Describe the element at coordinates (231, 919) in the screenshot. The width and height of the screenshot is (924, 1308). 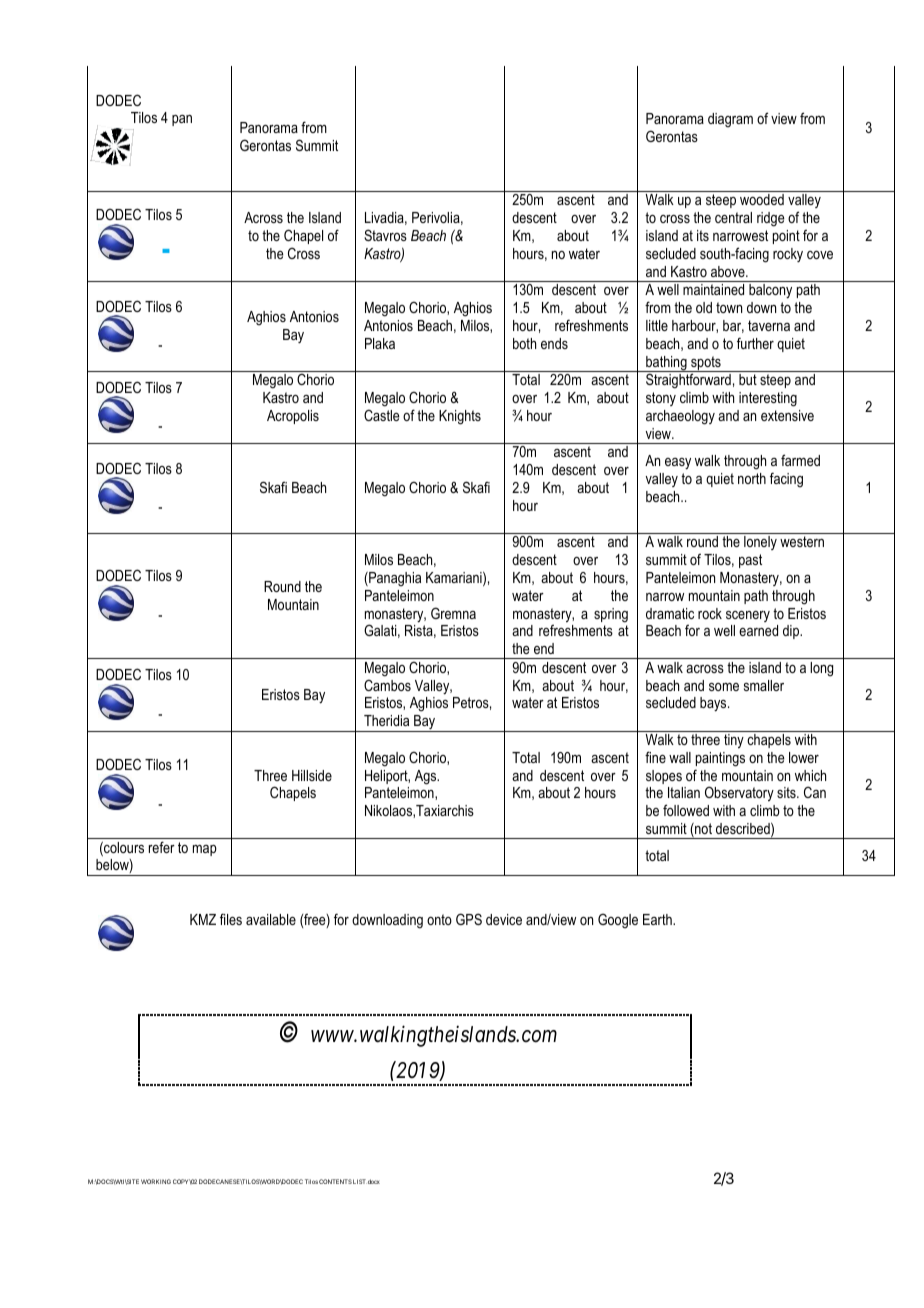
I see `files` at that location.
